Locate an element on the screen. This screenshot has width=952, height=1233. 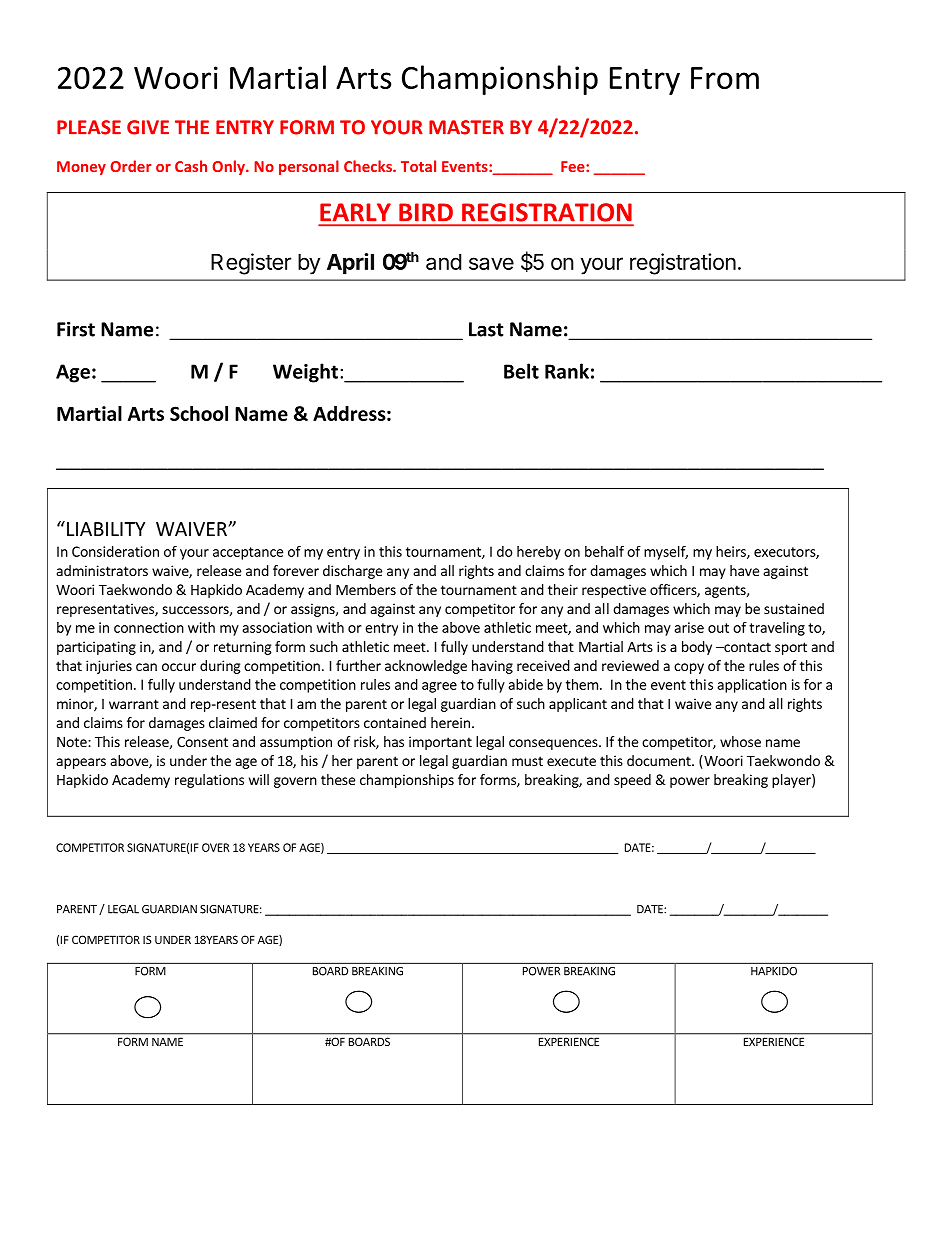
Consent is located at coordinates (202, 742).
